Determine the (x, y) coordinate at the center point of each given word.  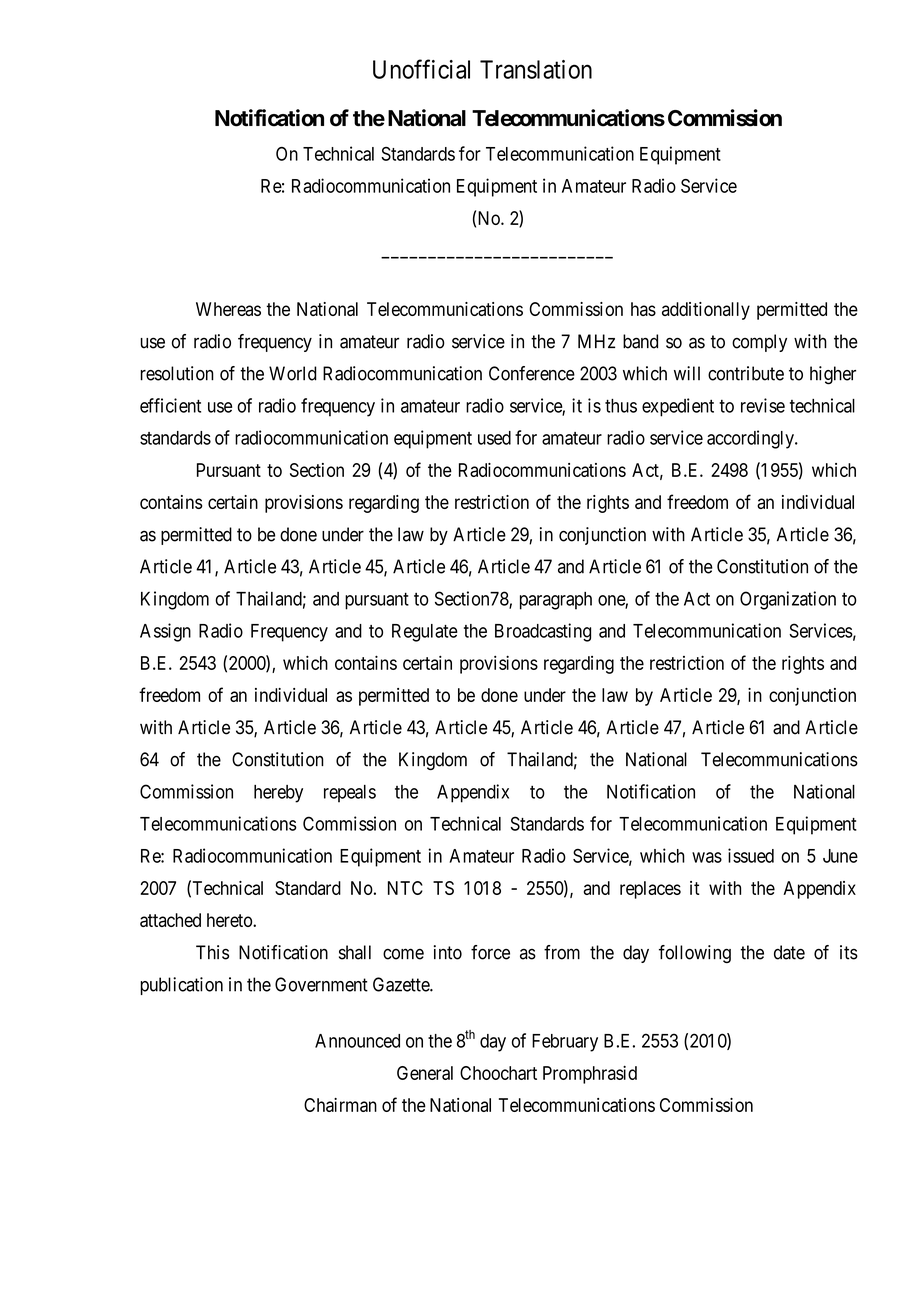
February (565, 1043)
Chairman (340, 1105)
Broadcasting (543, 632)
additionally (706, 311)
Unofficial (421, 69)
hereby (278, 794)
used (494, 438)
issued (751, 855)
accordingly (751, 439)
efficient (170, 405)
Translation (536, 69)
